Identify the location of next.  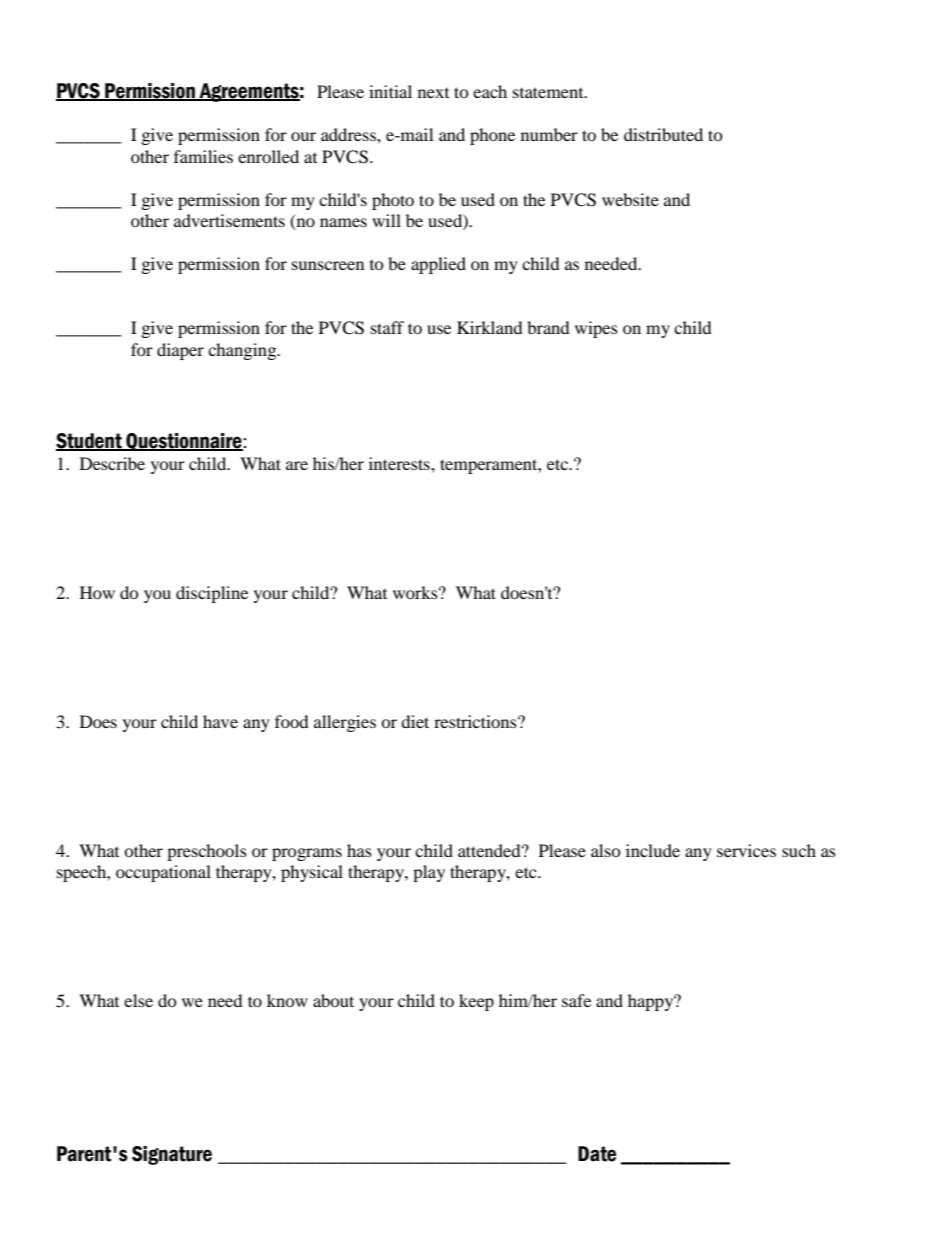
(433, 93).
